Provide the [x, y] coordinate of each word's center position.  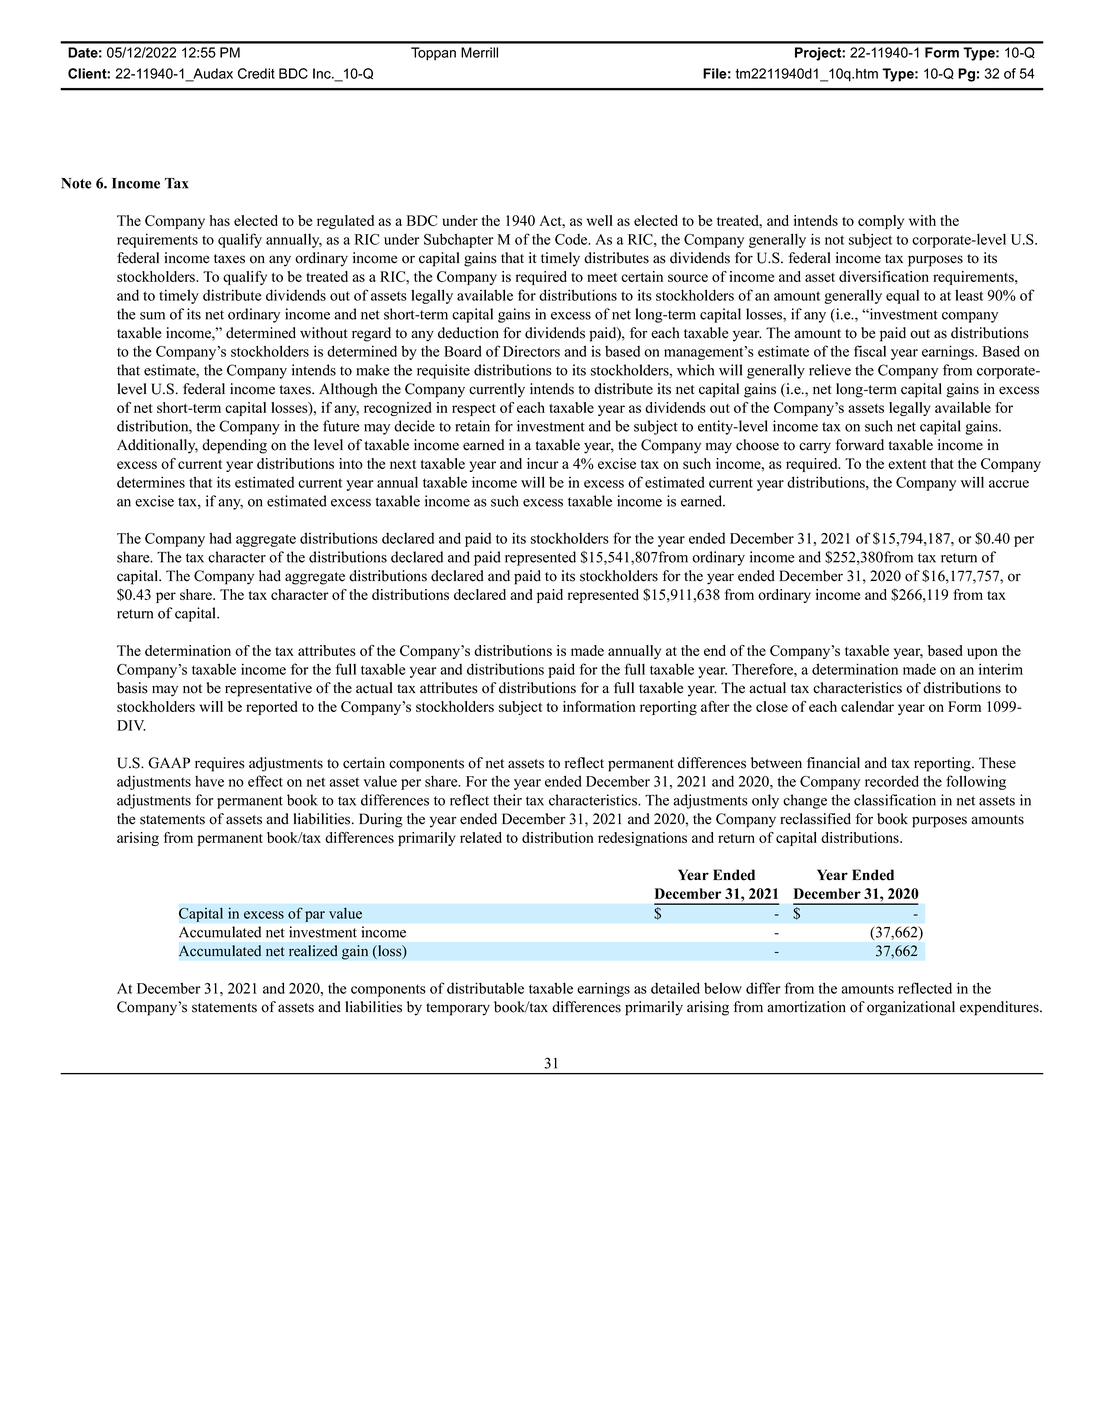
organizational [911, 1008]
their [507, 800]
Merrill [479, 52]
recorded [892, 781]
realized [313, 951]
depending [234, 446]
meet [602, 277]
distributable [485, 988]
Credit [256, 73]
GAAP [169, 763]
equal [902, 297]
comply [881, 222]
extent [907, 464]
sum [152, 316]
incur [543, 463]
